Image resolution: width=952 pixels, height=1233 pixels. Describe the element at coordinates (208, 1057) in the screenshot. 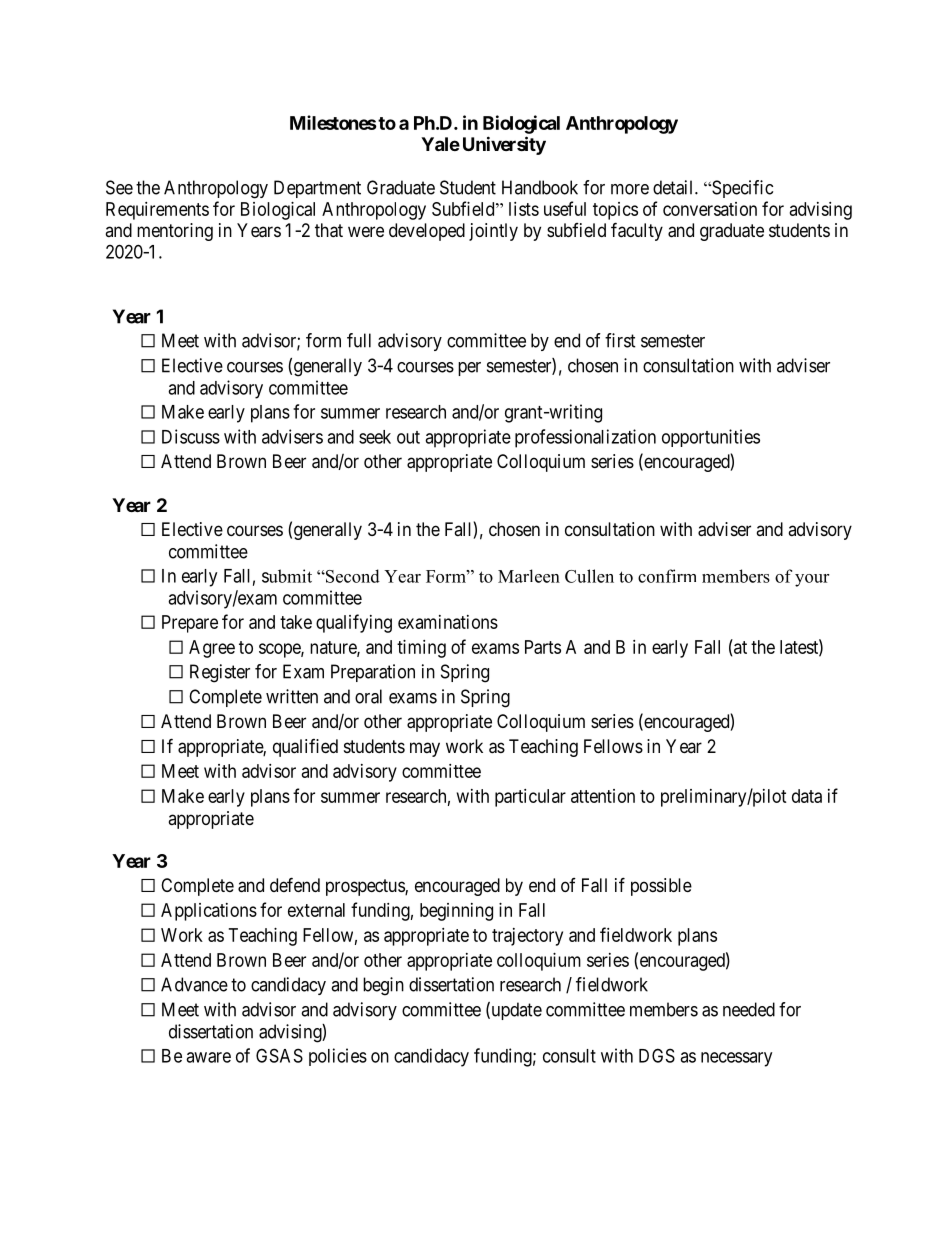

I see `aware` at that location.
